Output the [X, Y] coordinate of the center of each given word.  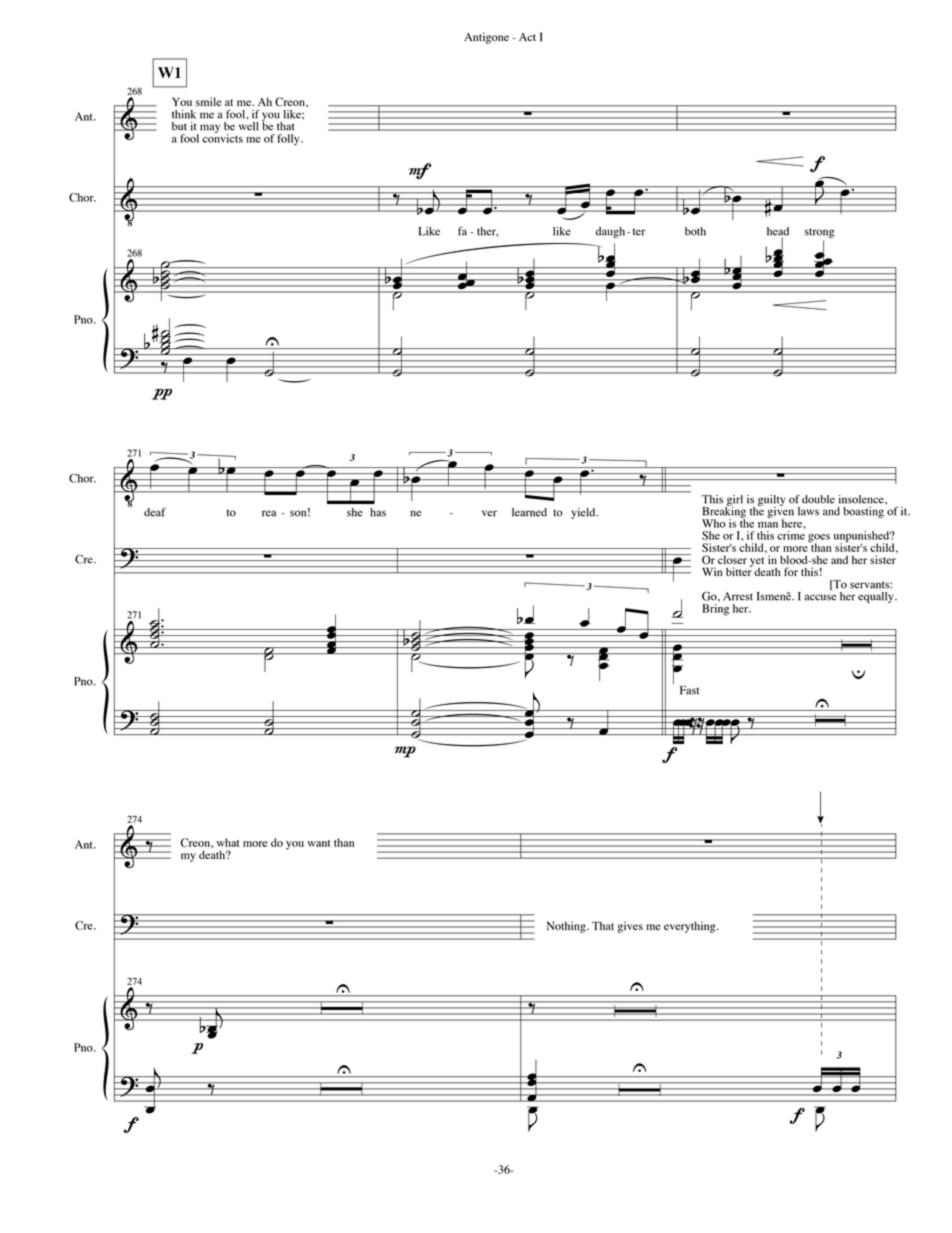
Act [527, 37]
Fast [689, 690]
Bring [715, 610]
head [778, 232]
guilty [771, 501]
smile [209, 101]
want [319, 843]
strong [819, 233]
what [228, 842]
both [695, 231]
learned [529, 512]
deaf [155, 512]
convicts [222, 137]
